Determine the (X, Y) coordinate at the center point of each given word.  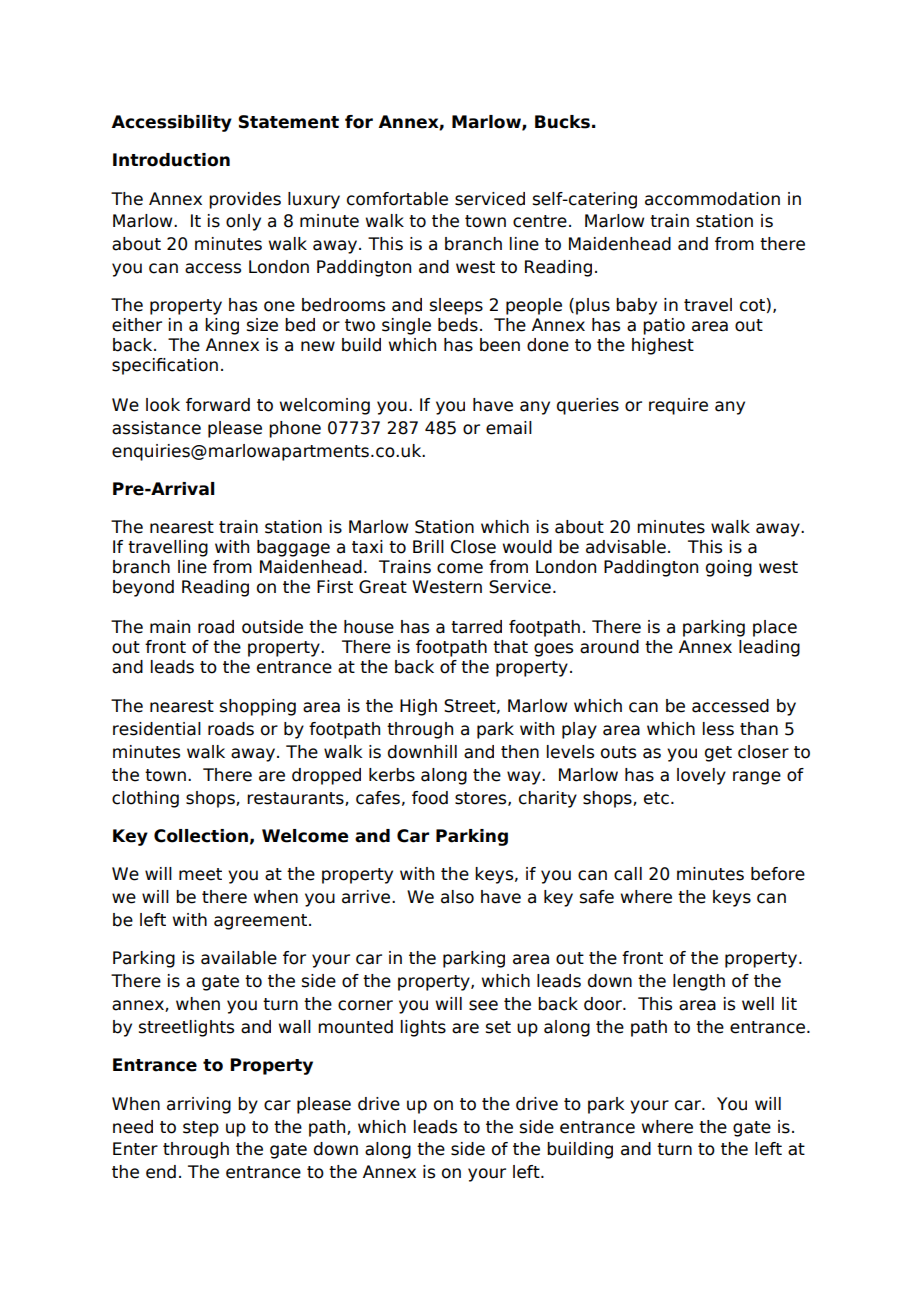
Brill (428, 546)
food (430, 798)
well (758, 1004)
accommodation (712, 199)
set (498, 1027)
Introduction (171, 160)
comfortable (397, 199)
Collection (201, 836)
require (678, 406)
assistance (156, 428)
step (201, 1129)
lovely (701, 776)
